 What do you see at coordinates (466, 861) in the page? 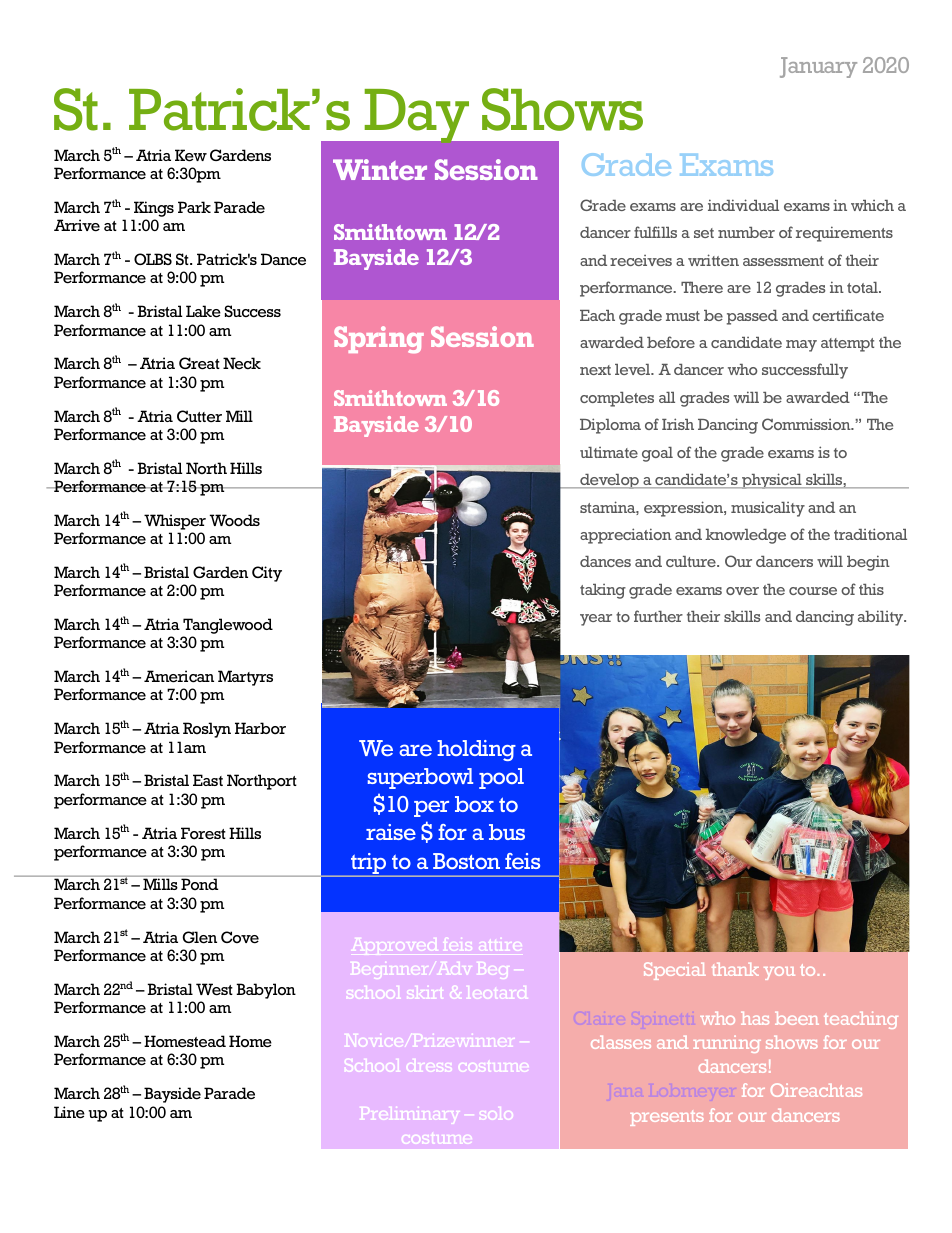
I see `Boston` at bounding box center [466, 861].
